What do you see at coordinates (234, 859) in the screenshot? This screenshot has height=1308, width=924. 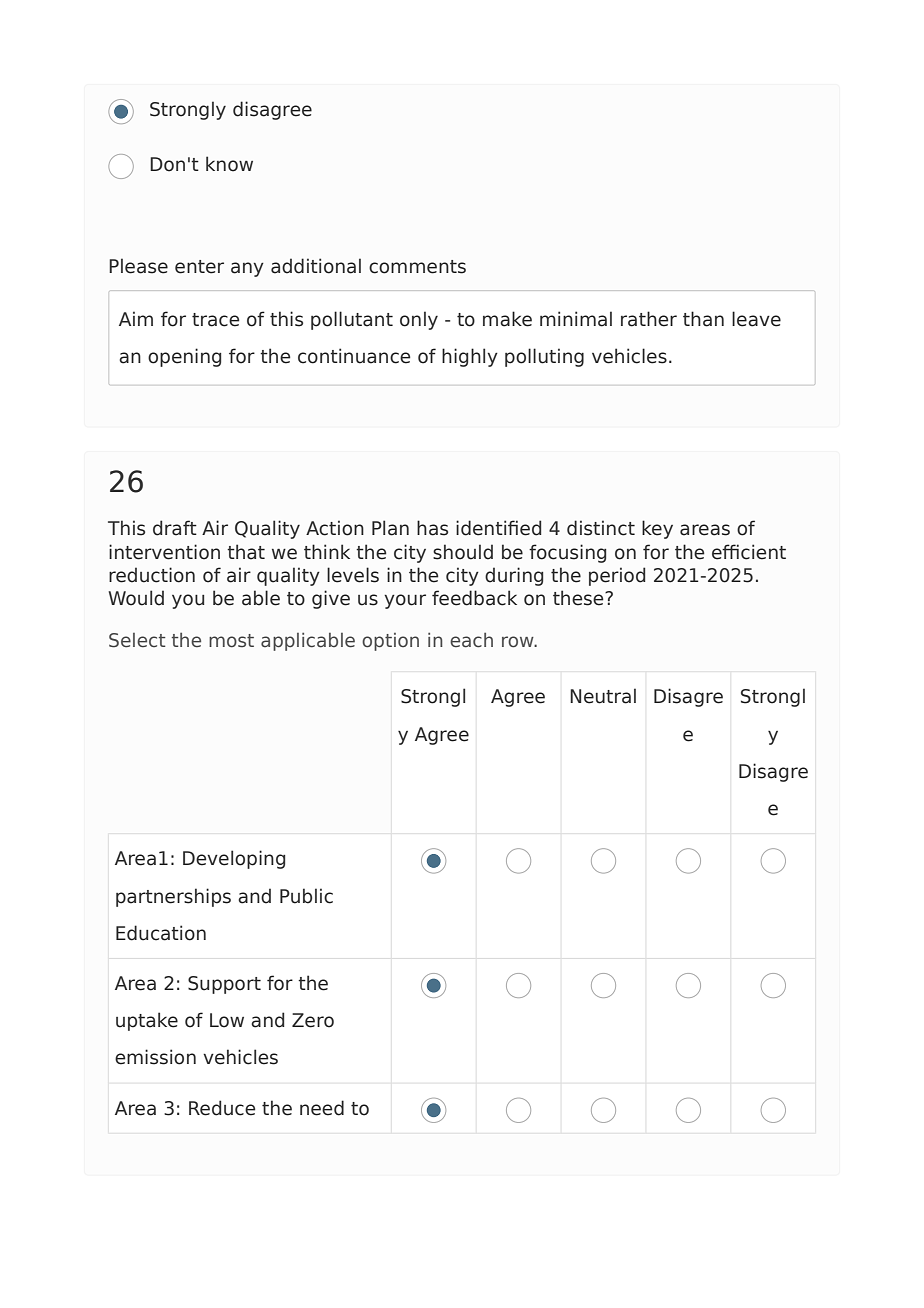 I see `Developing` at bounding box center [234, 859].
